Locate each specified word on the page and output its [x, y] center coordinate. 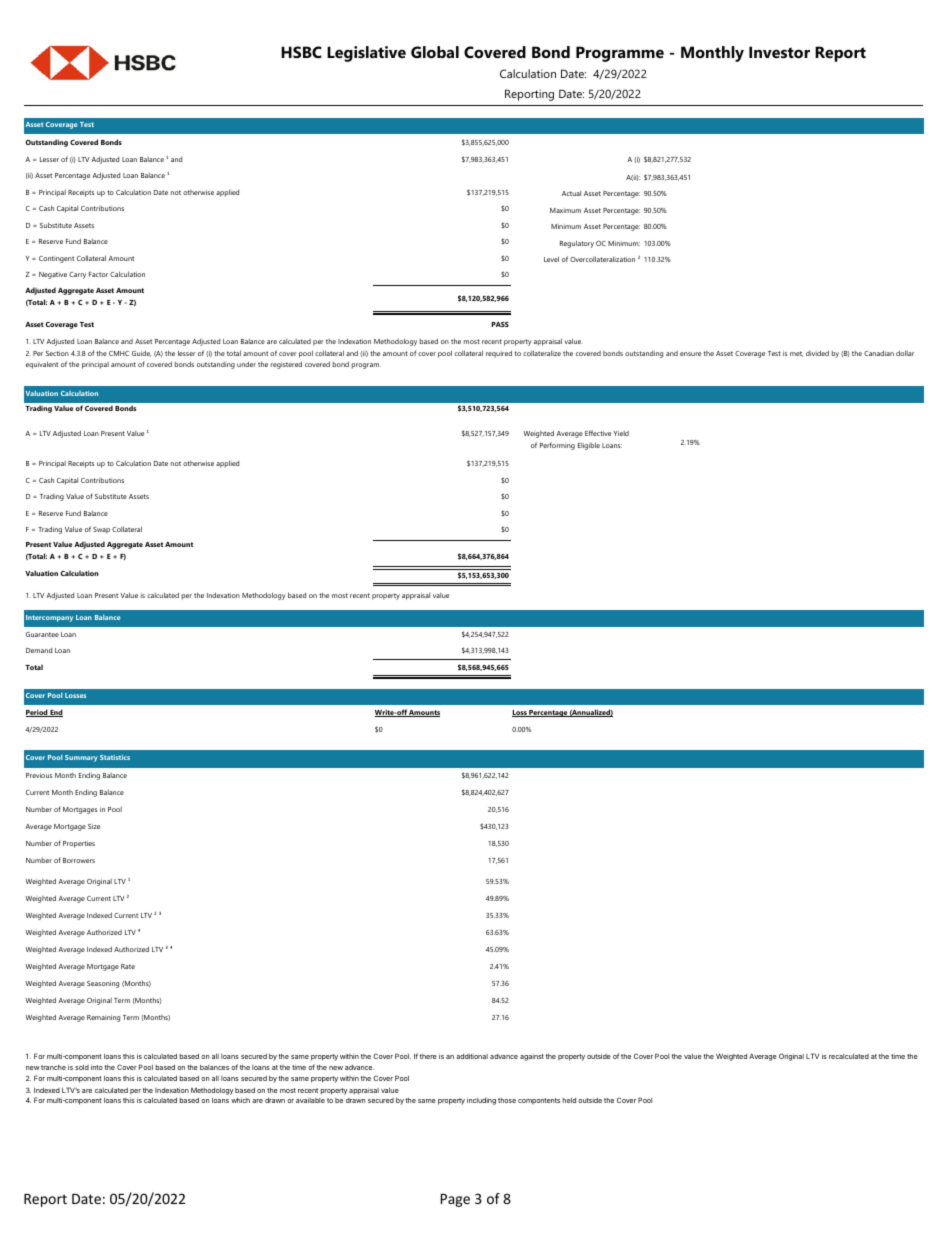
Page [455, 1200]
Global [435, 52]
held [569, 1100]
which [240, 1100]
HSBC [301, 52]
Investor [779, 52]
